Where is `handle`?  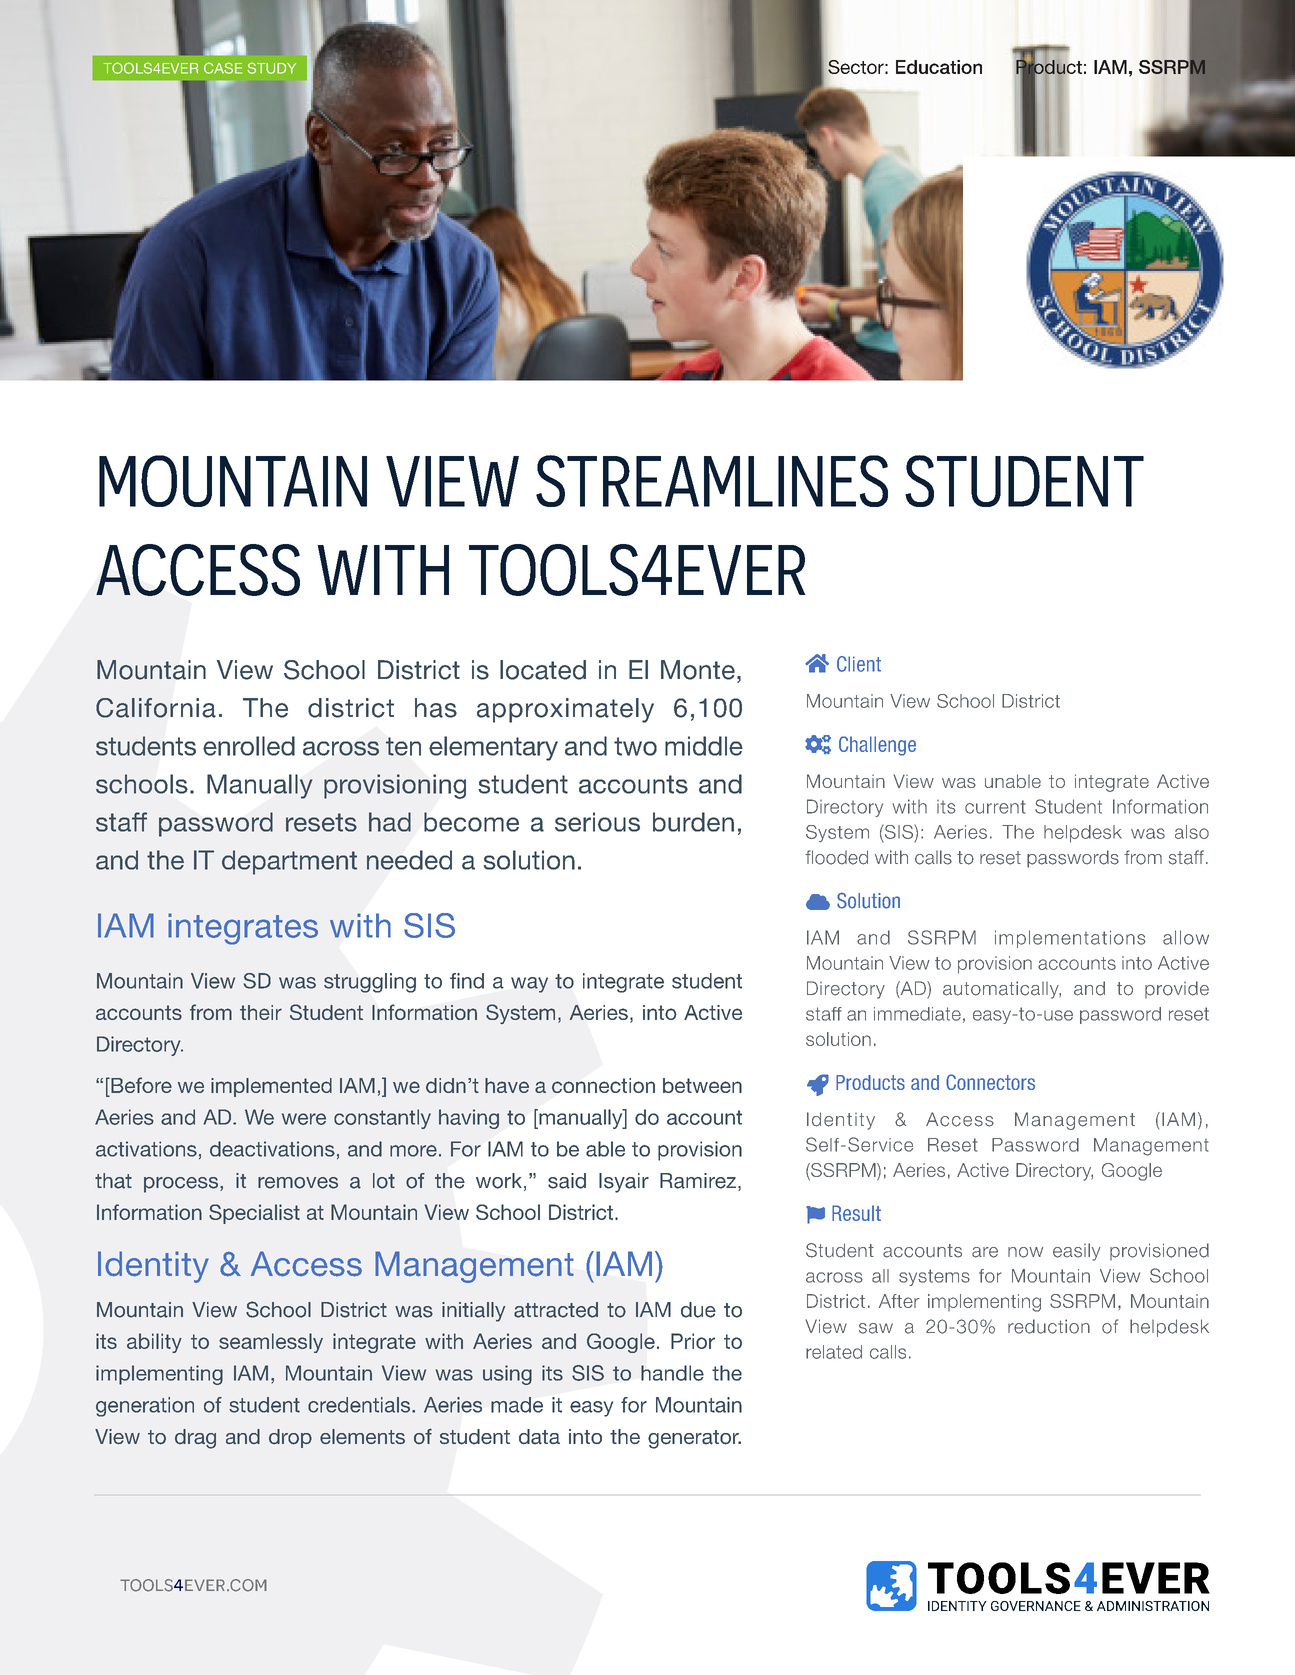 handle is located at coordinates (672, 1373).
